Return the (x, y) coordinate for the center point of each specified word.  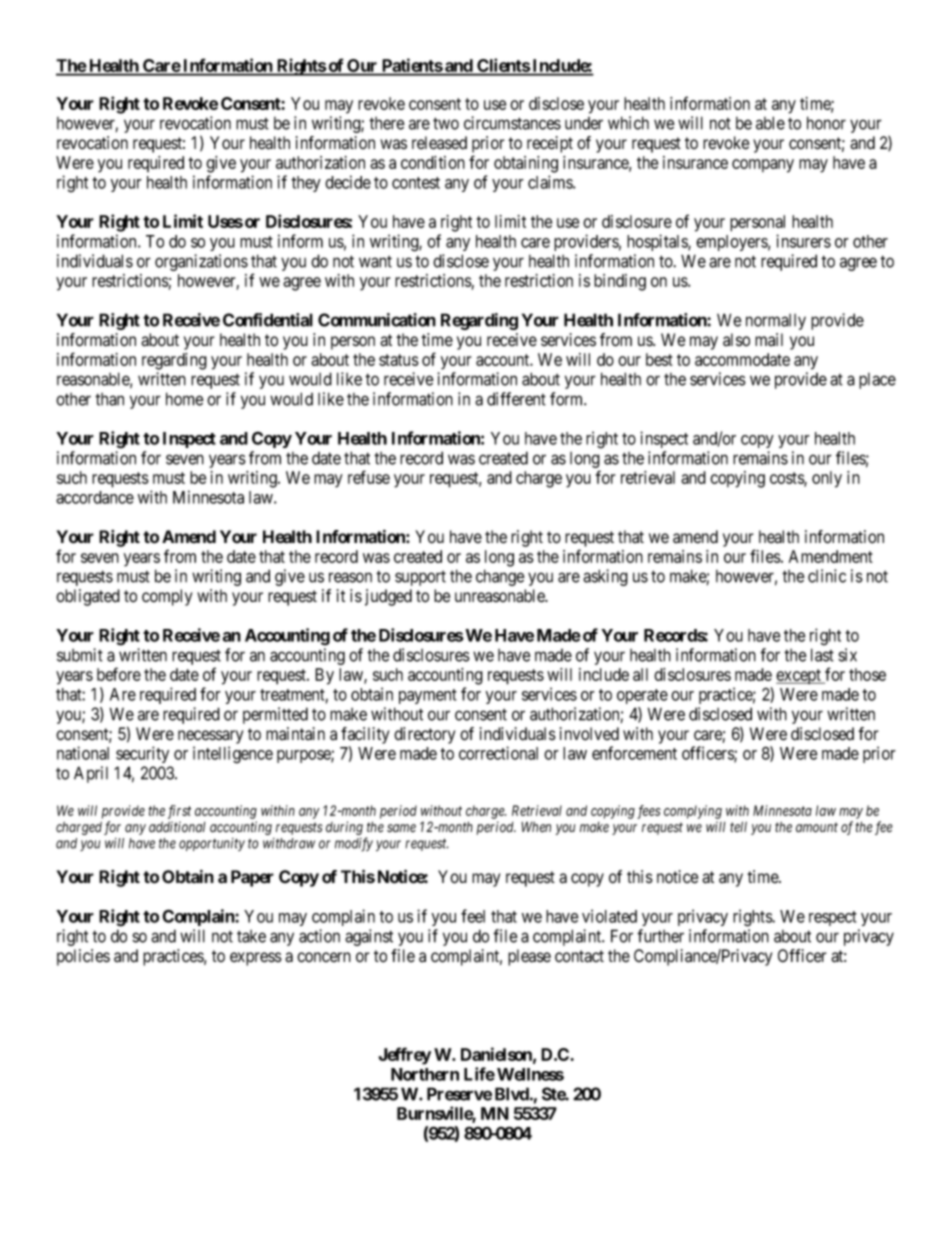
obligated (88, 597)
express (256, 959)
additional (177, 827)
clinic (827, 576)
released (439, 143)
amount (817, 827)
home (185, 399)
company (763, 166)
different (516, 399)
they (306, 184)
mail (769, 339)
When (536, 827)
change (500, 577)
